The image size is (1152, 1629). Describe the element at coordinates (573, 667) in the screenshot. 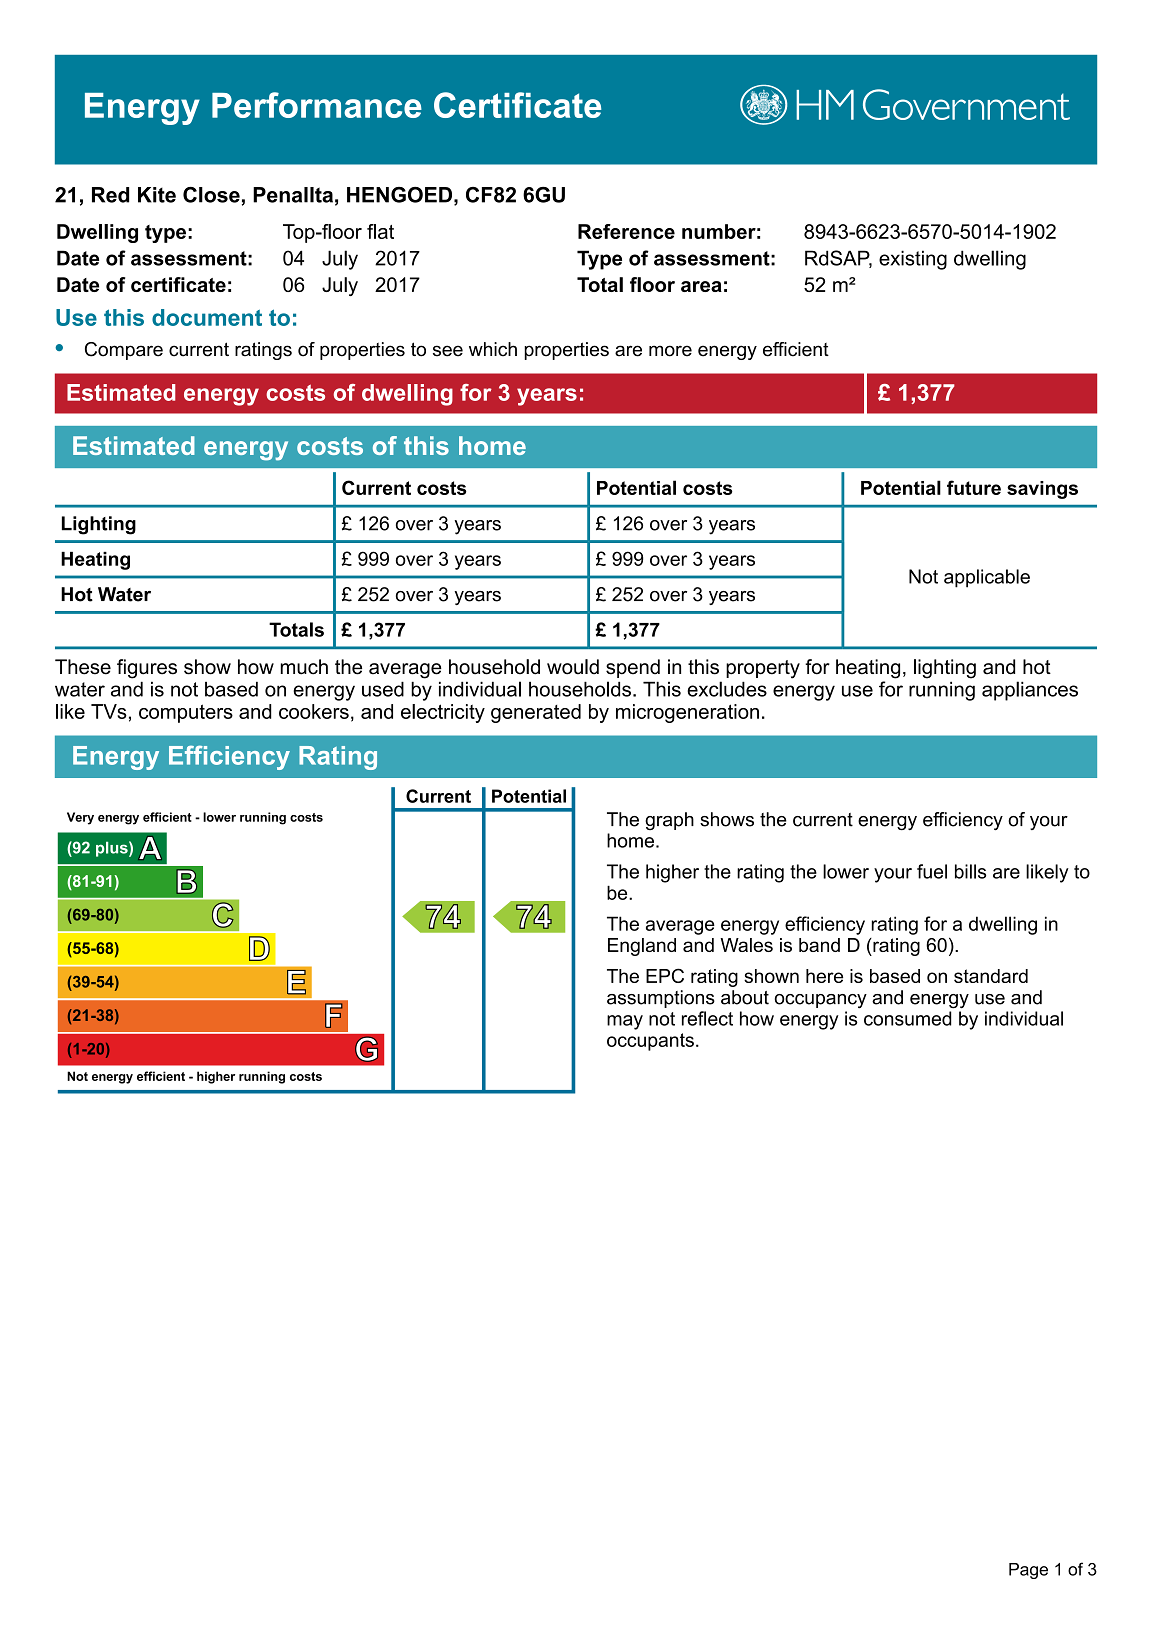

I see `would` at that location.
